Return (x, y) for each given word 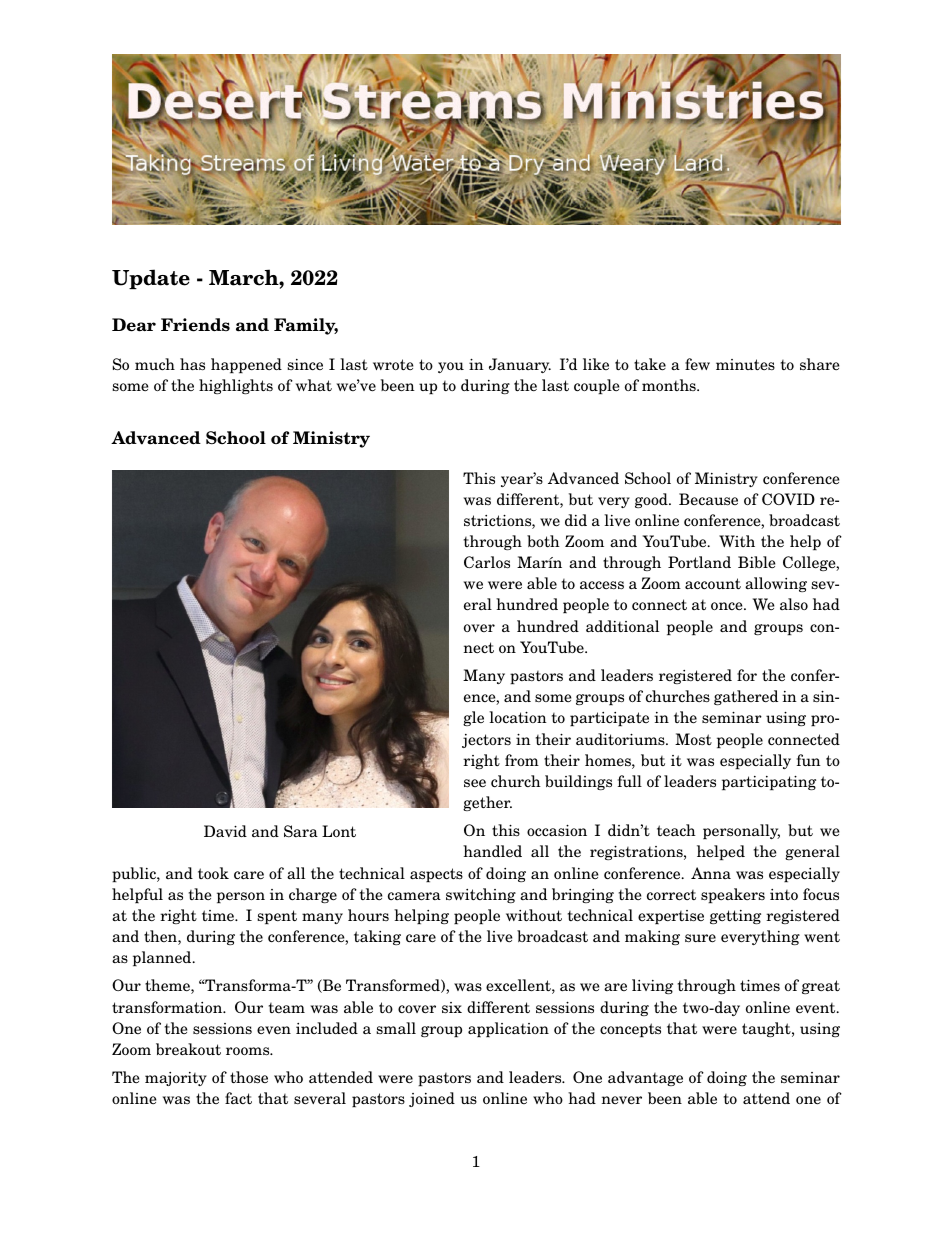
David (225, 831)
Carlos (487, 562)
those (249, 1077)
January (520, 365)
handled (492, 851)
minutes (745, 364)
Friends (195, 325)
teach (676, 830)
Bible (756, 562)
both (543, 541)
